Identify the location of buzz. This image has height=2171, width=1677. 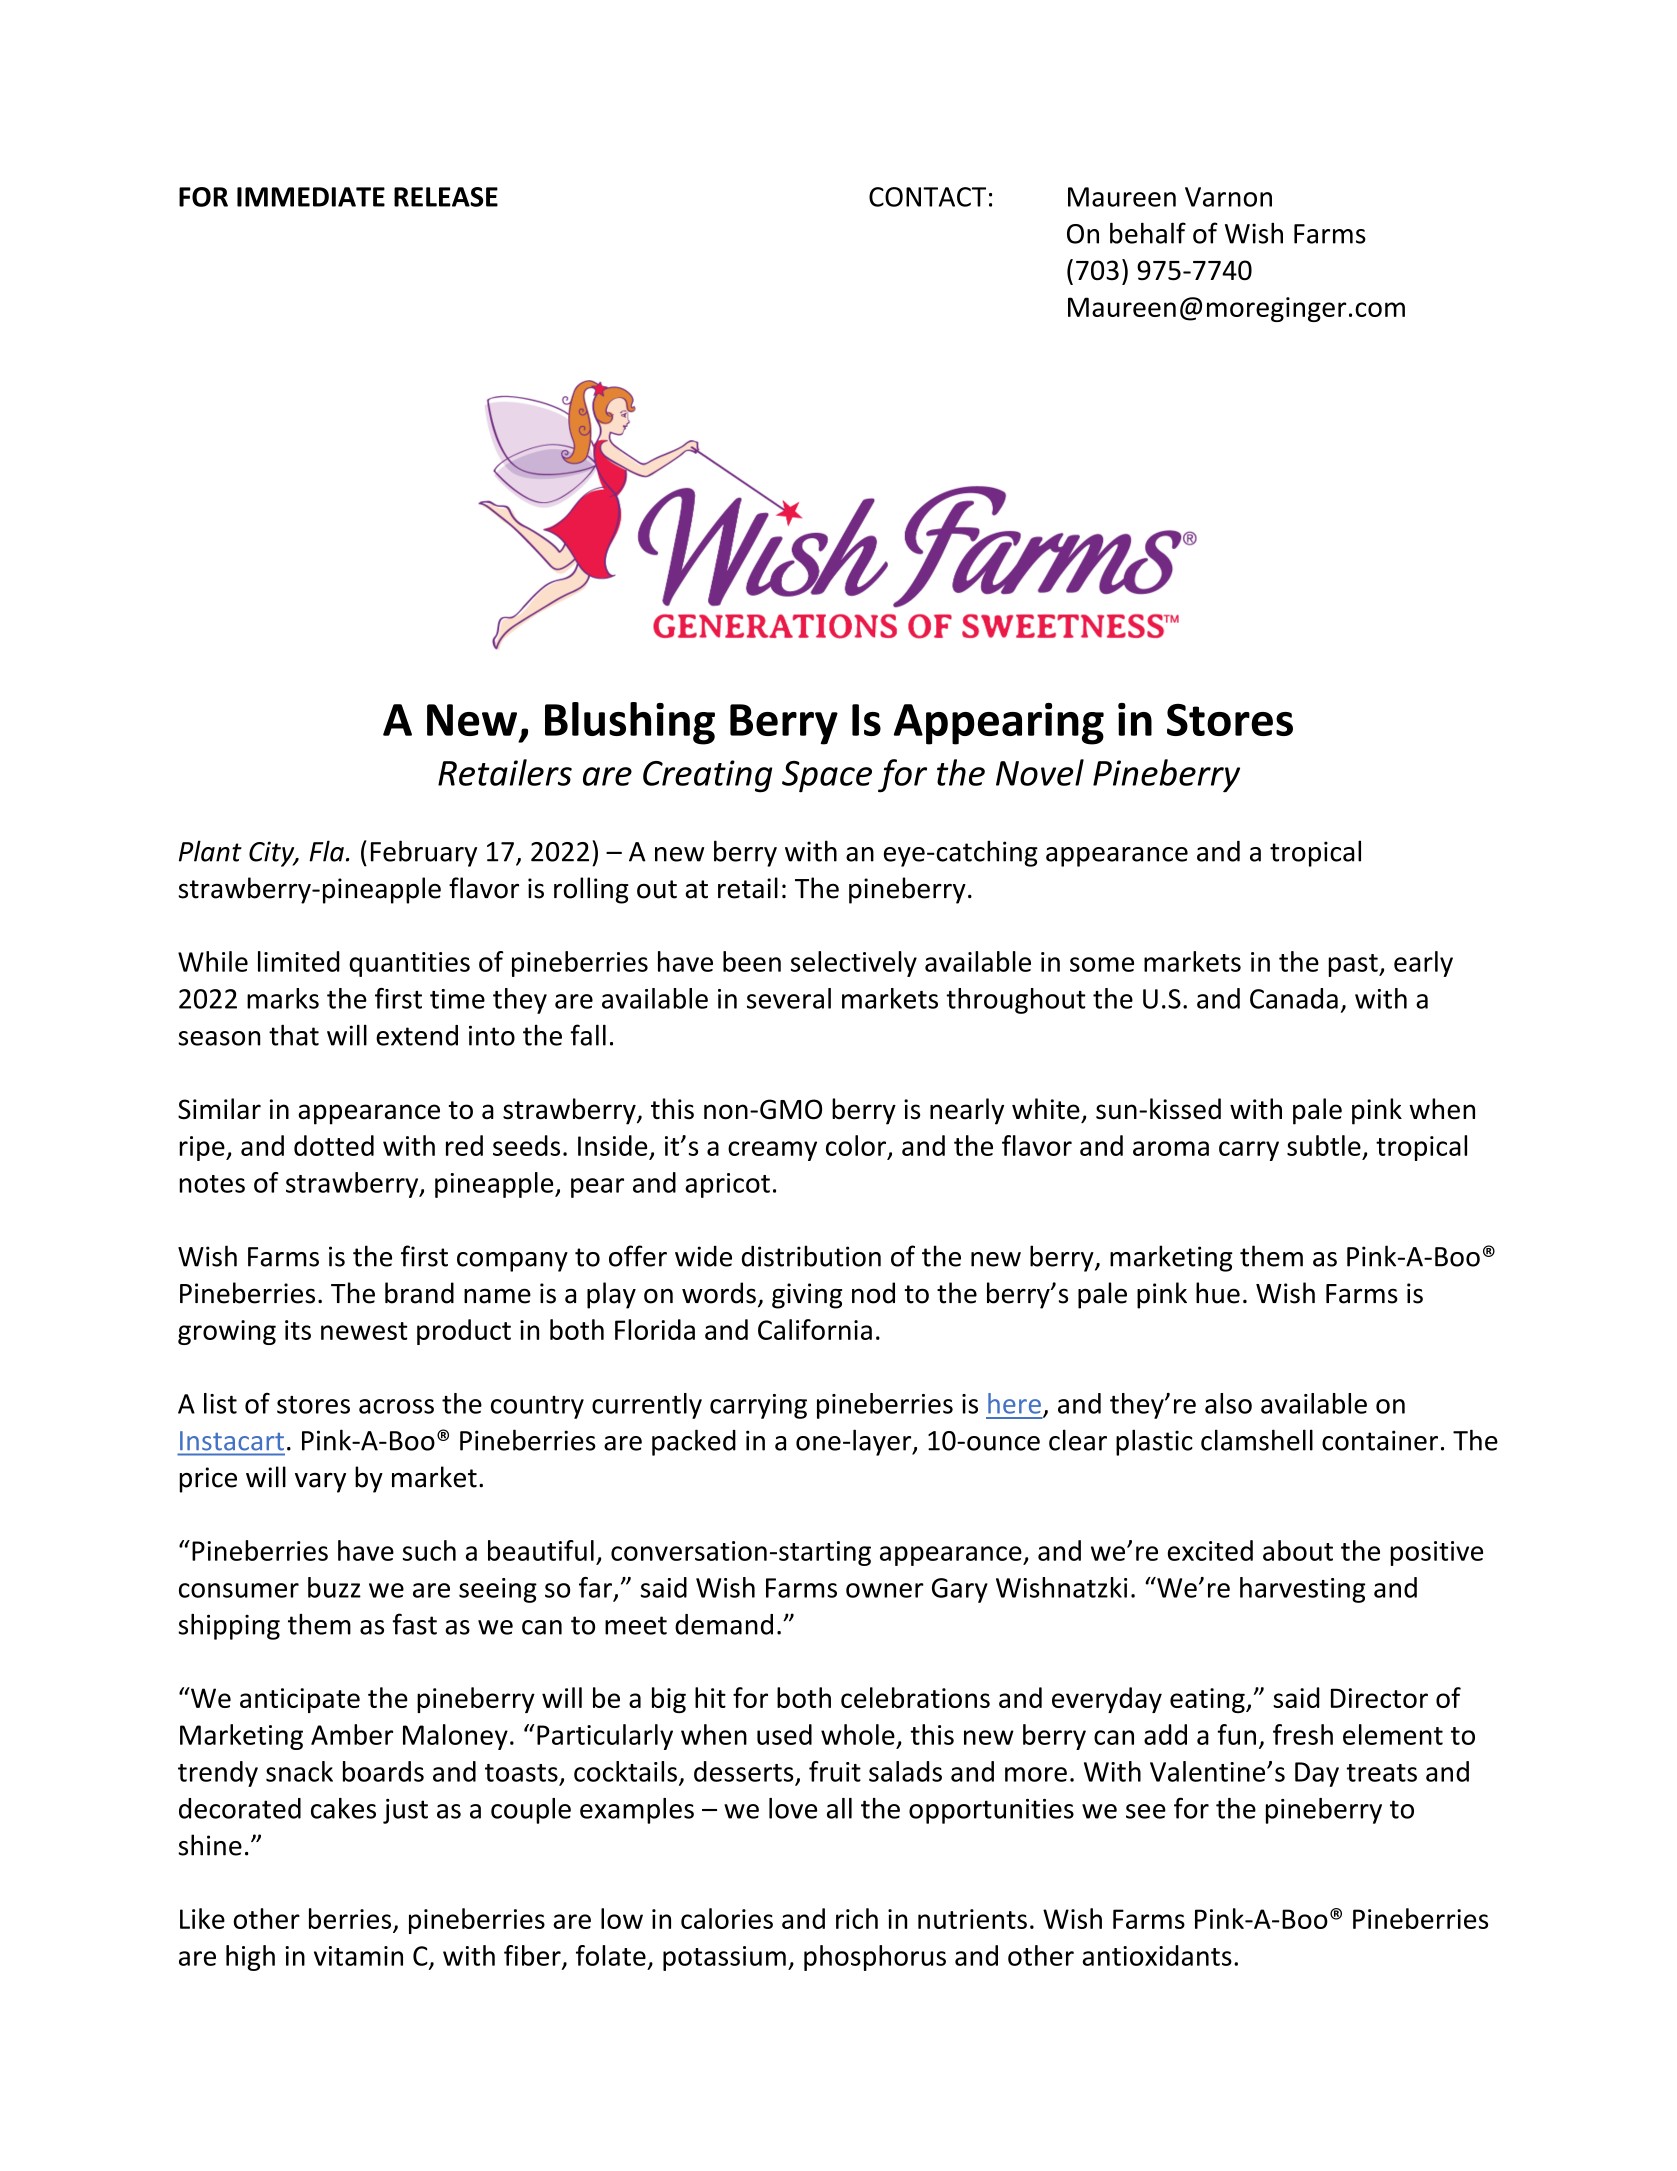
(334, 1587).
